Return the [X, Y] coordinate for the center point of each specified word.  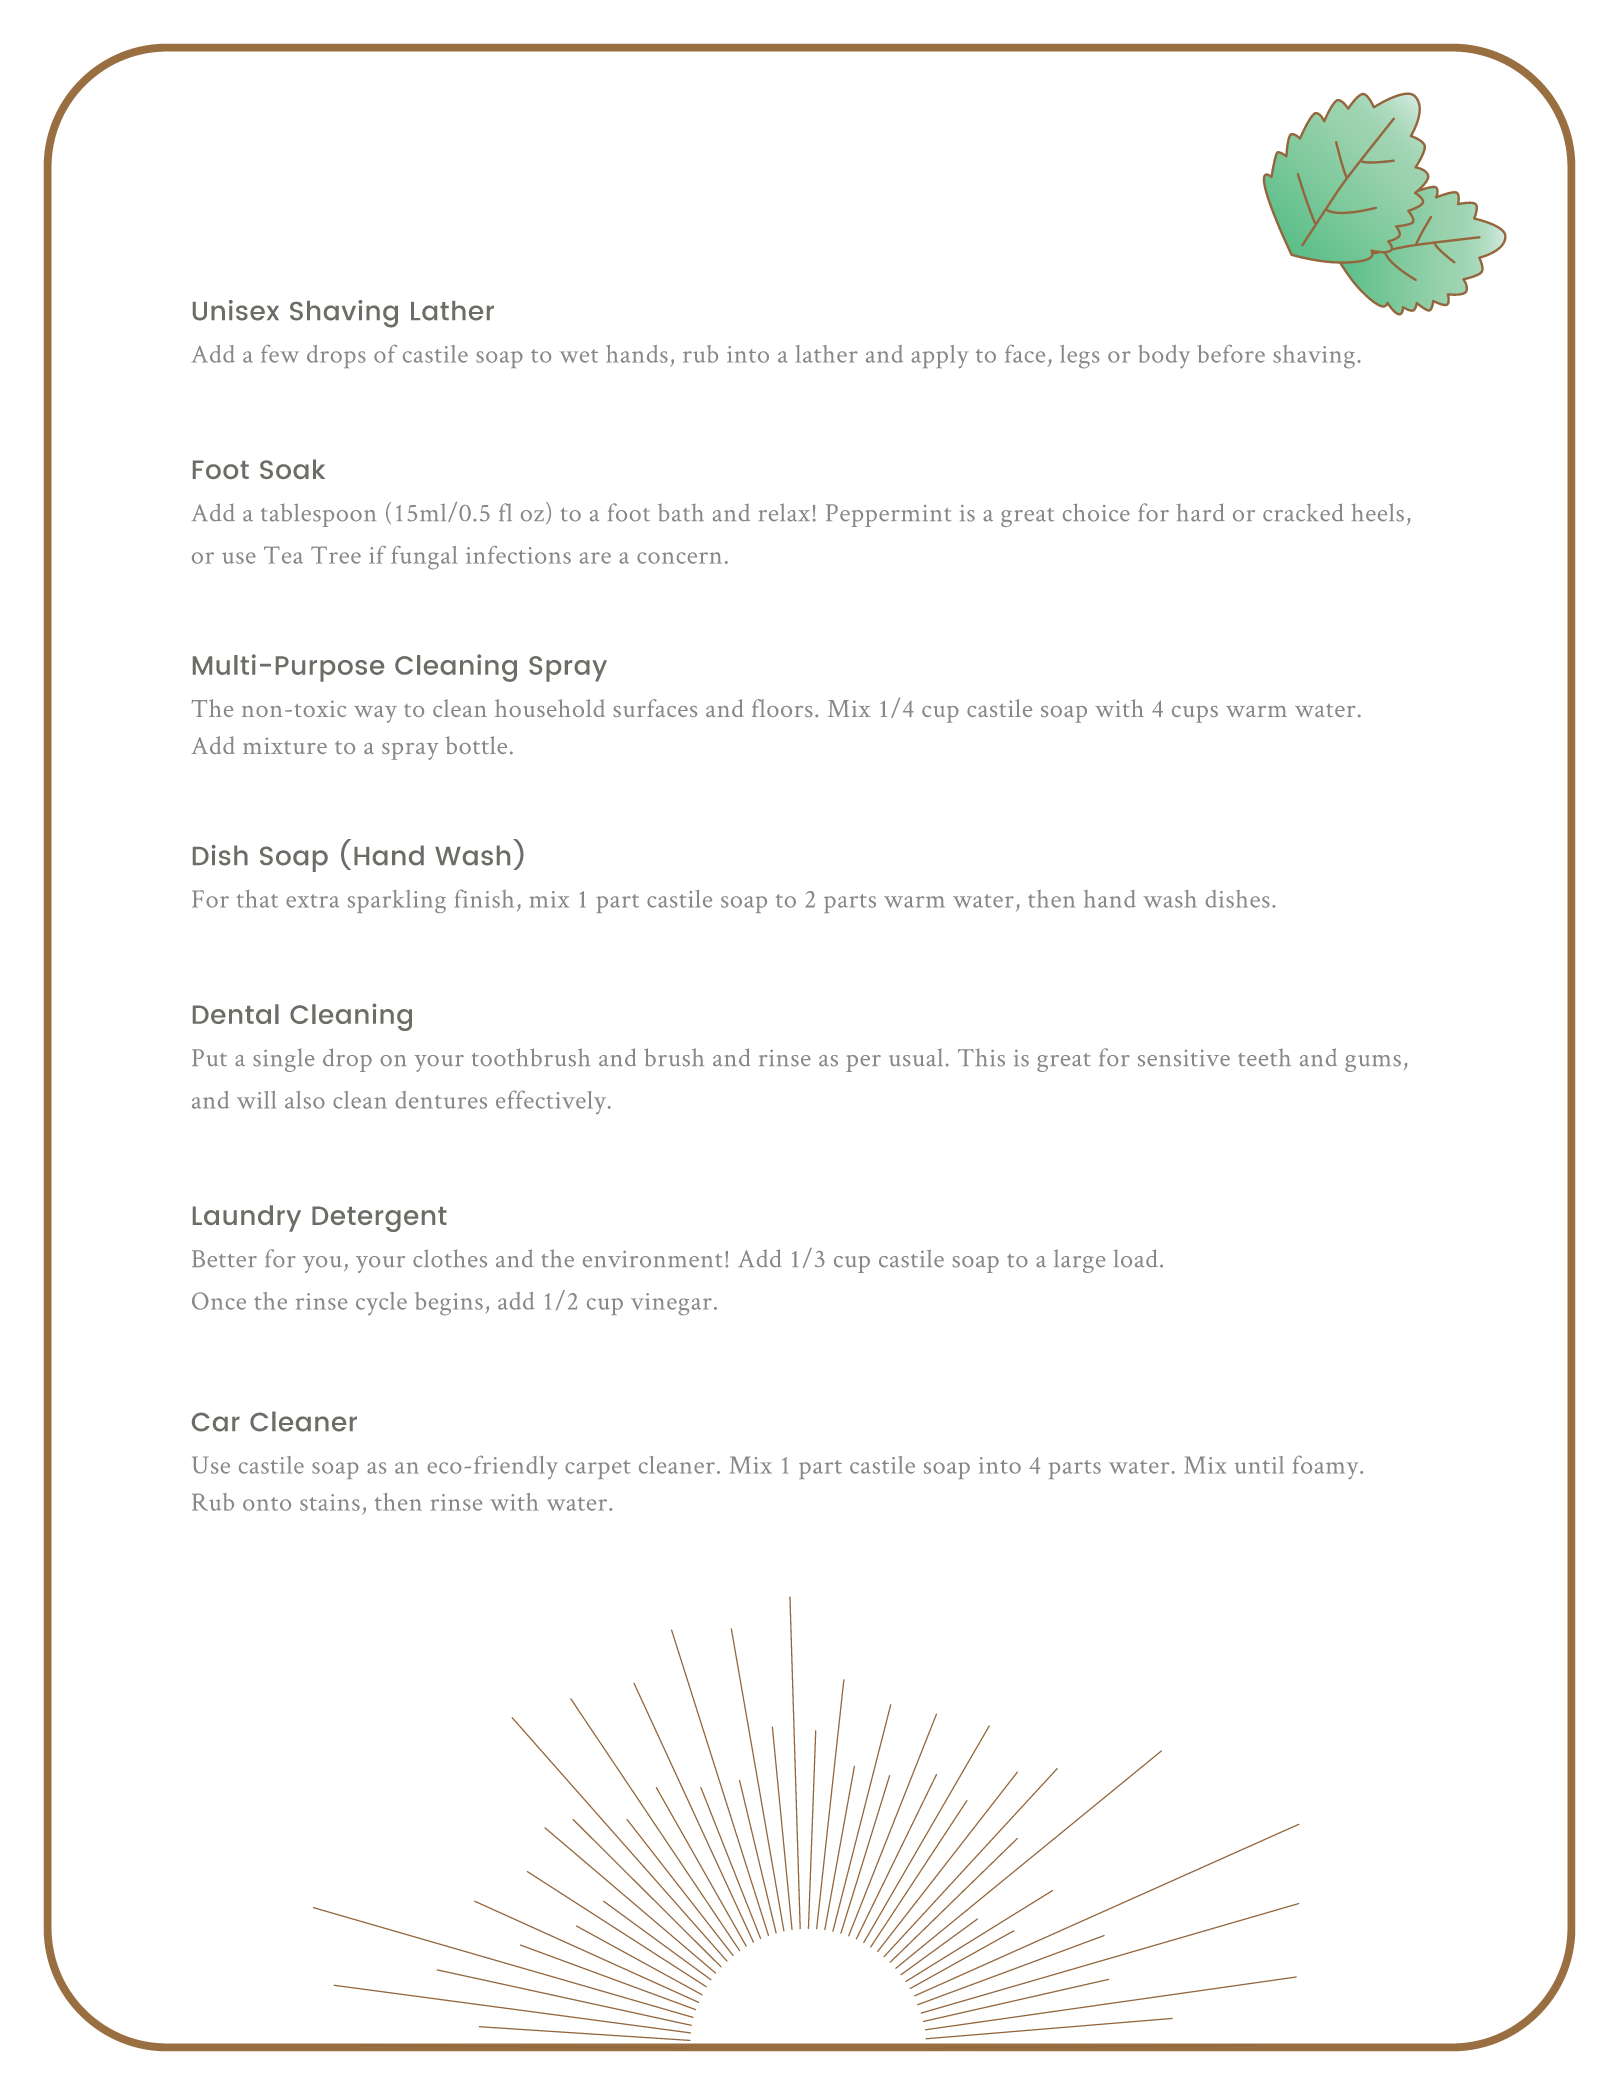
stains [330, 1502]
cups [1195, 714]
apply [939, 357]
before [1231, 354]
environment [652, 1259]
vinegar [671, 1304]
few [280, 354]
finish [484, 898]
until [1259, 1465]
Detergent [379, 1219]
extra [312, 901]
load [1136, 1258]
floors [782, 708]
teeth [1264, 1057]
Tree [336, 555]
